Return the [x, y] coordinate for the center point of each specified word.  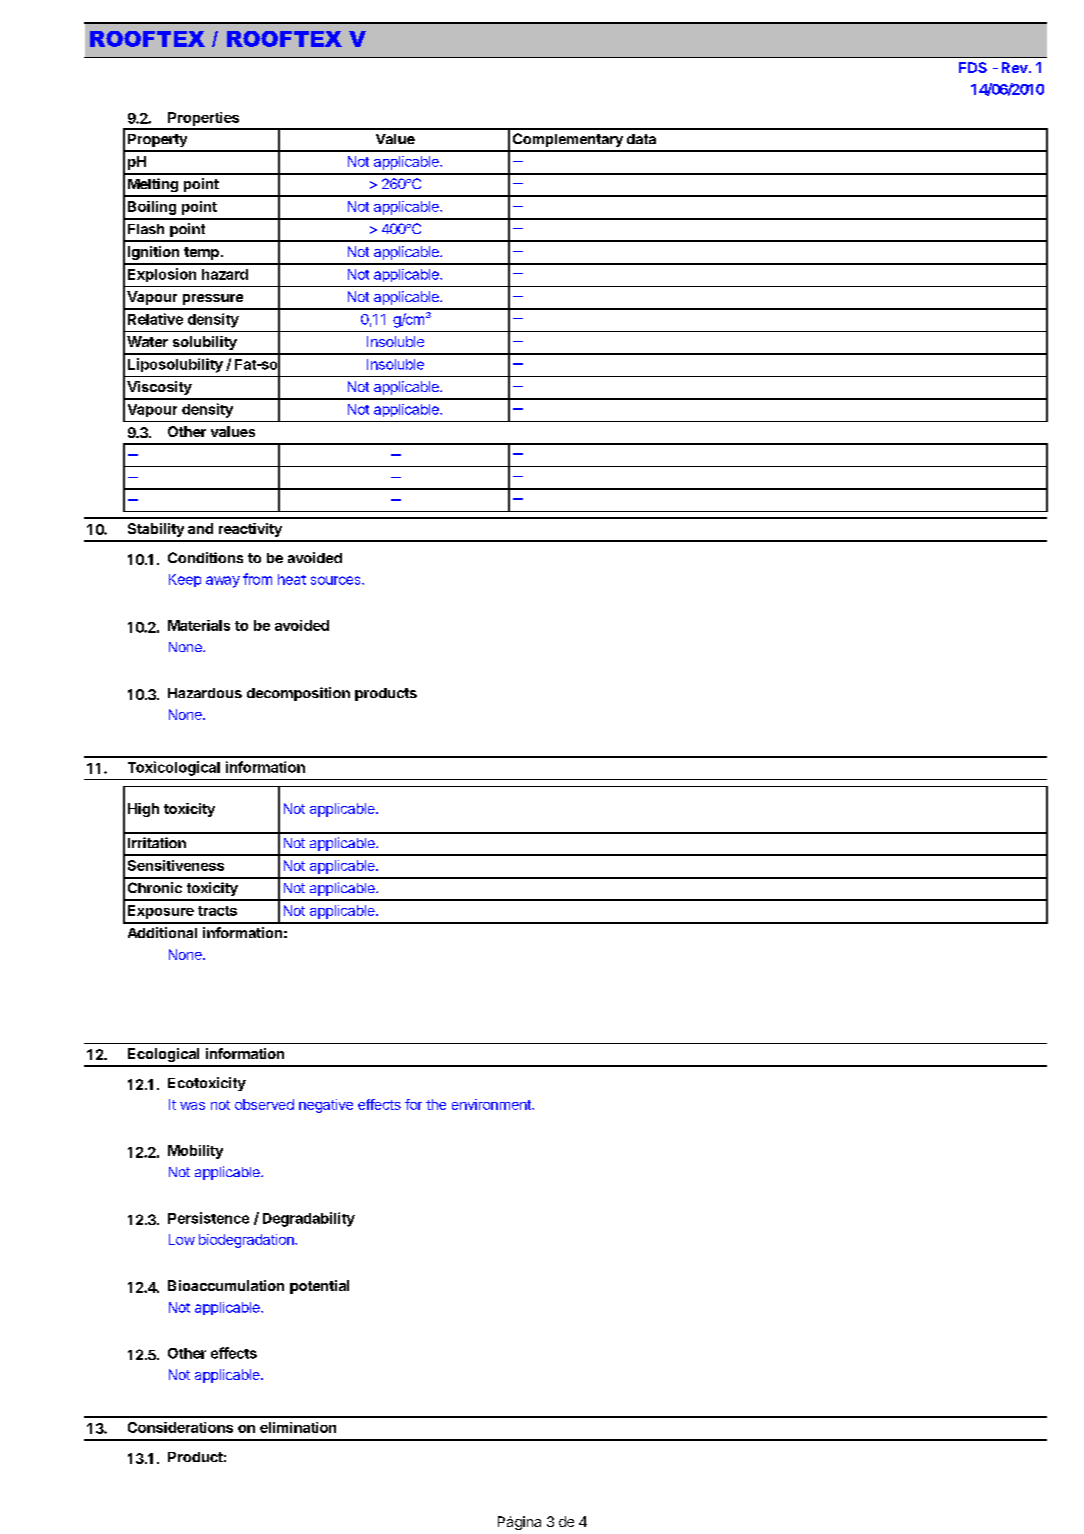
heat [292, 579]
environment [492, 1104]
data [641, 139]
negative [326, 1106]
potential [319, 1287]
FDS [973, 67]
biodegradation [247, 1241]
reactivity [250, 530]
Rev [1016, 67]
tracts [217, 911]
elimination [298, 1427]
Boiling [152, 208]
